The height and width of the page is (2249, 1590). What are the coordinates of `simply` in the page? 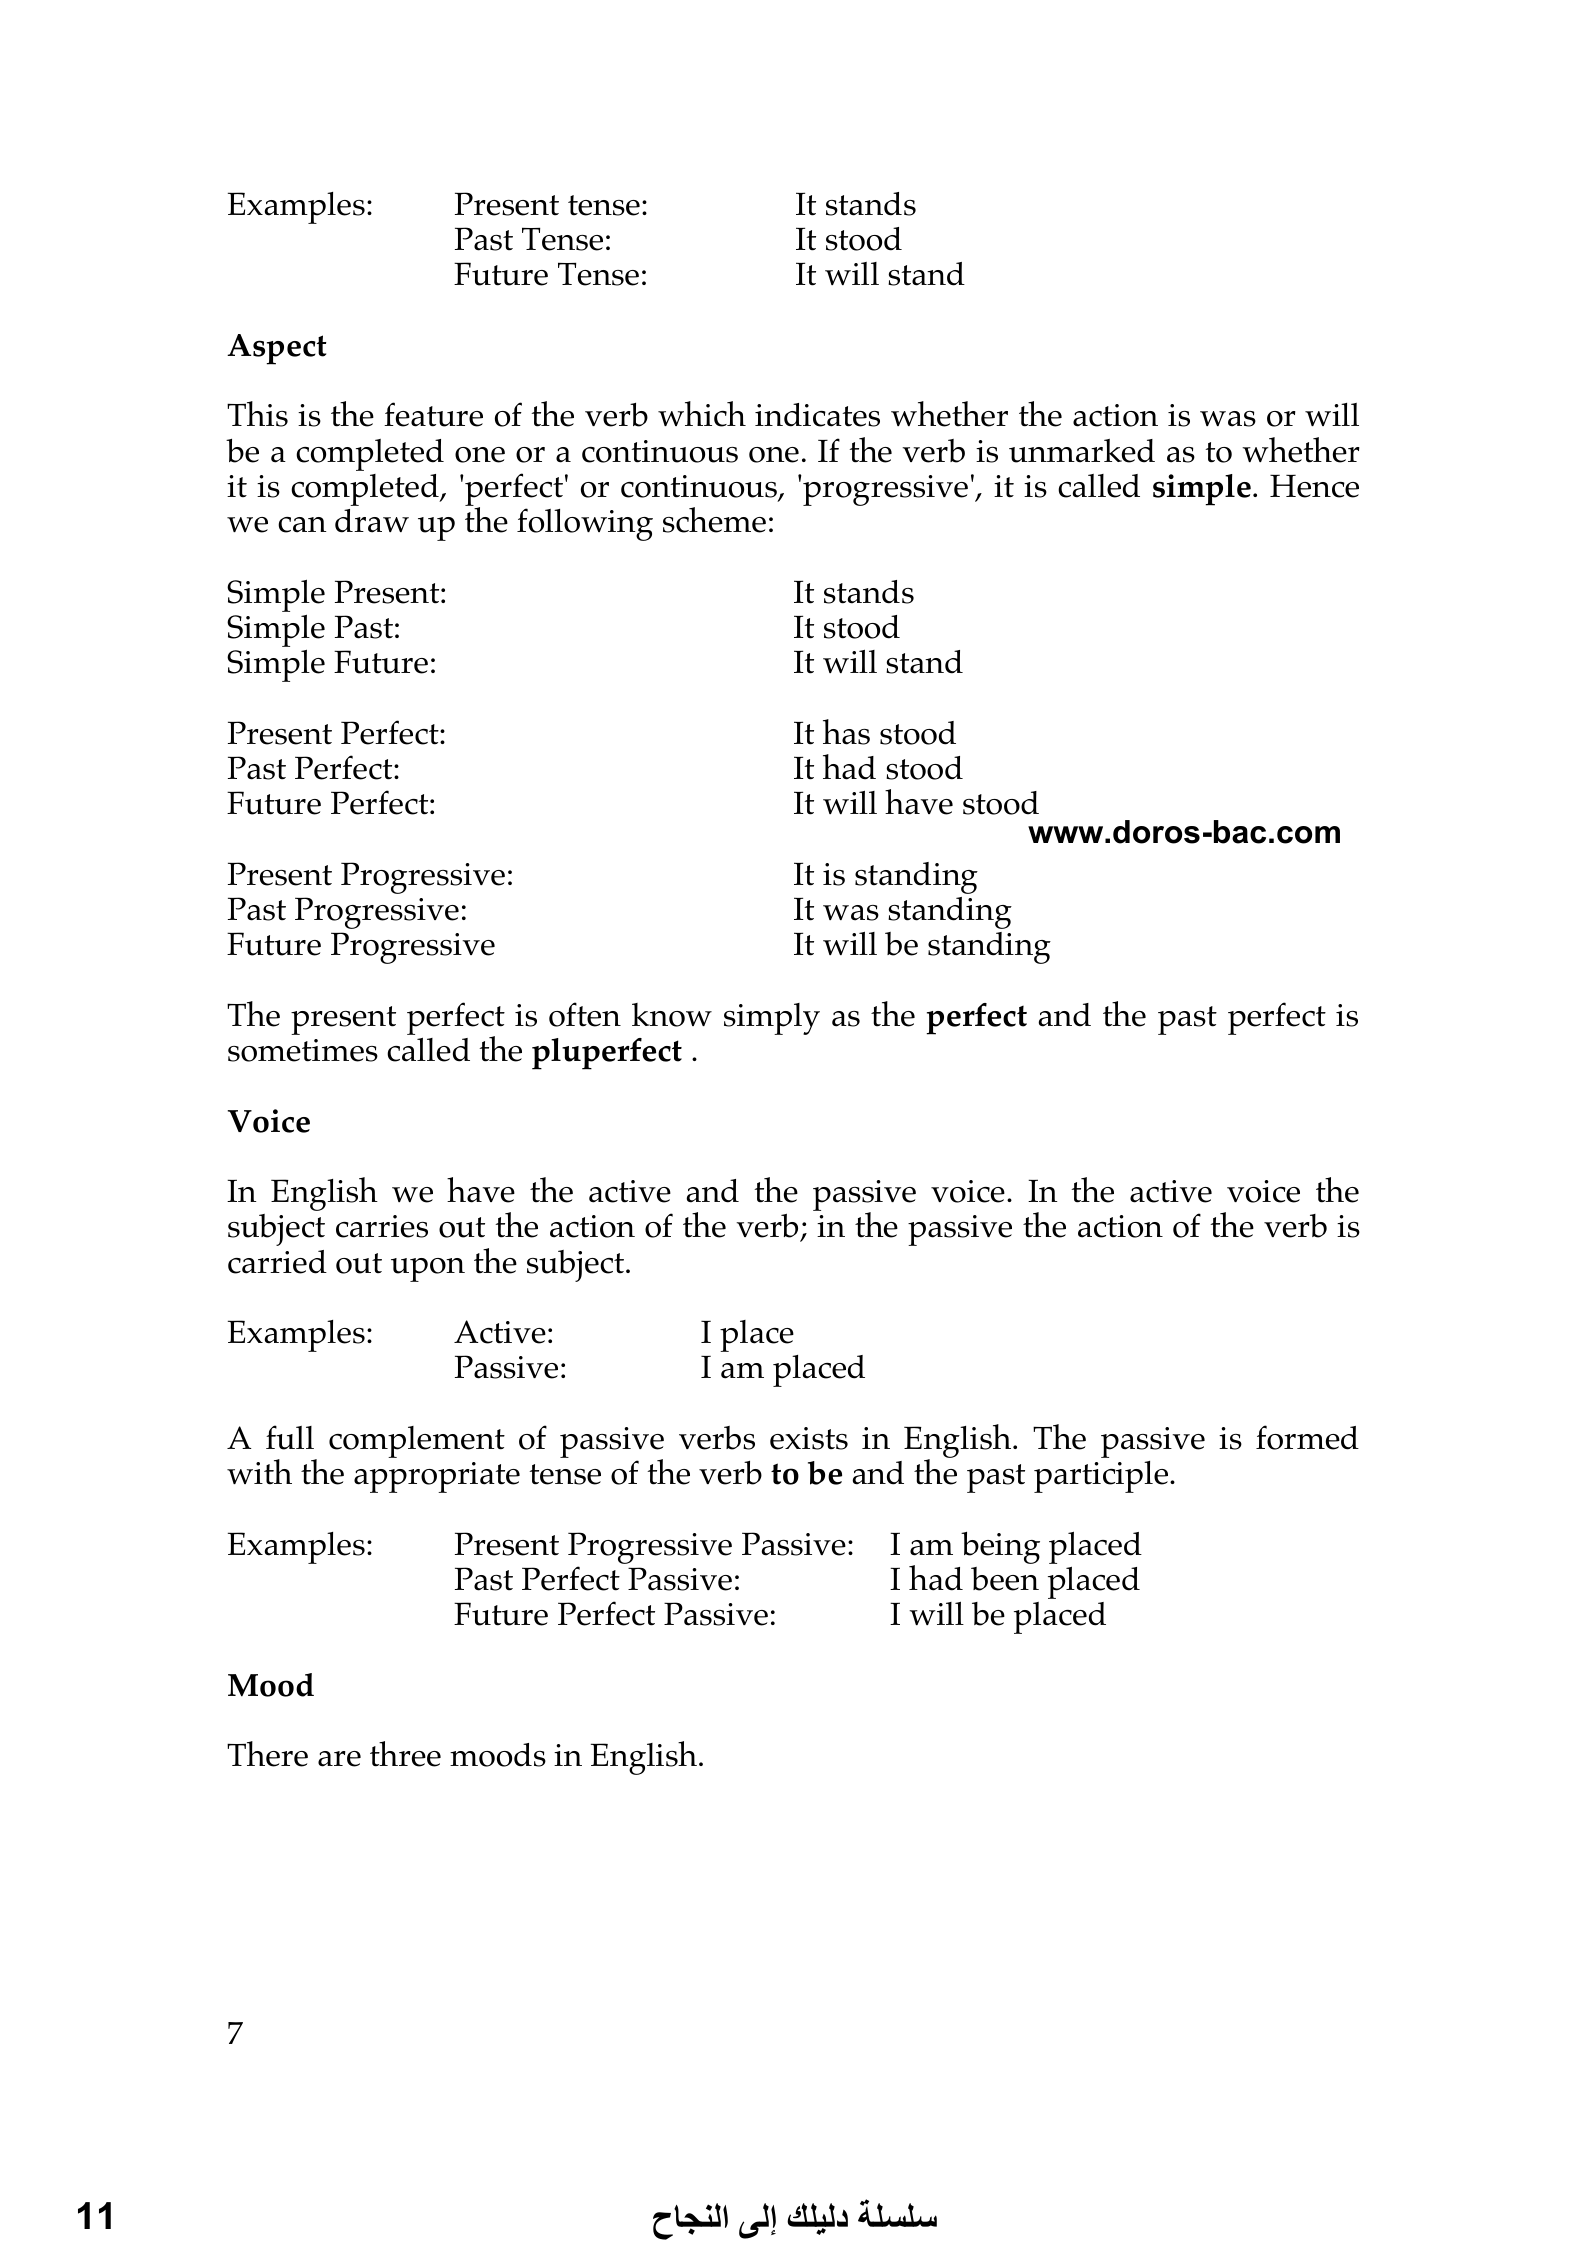 It's located at (772, 1019).
